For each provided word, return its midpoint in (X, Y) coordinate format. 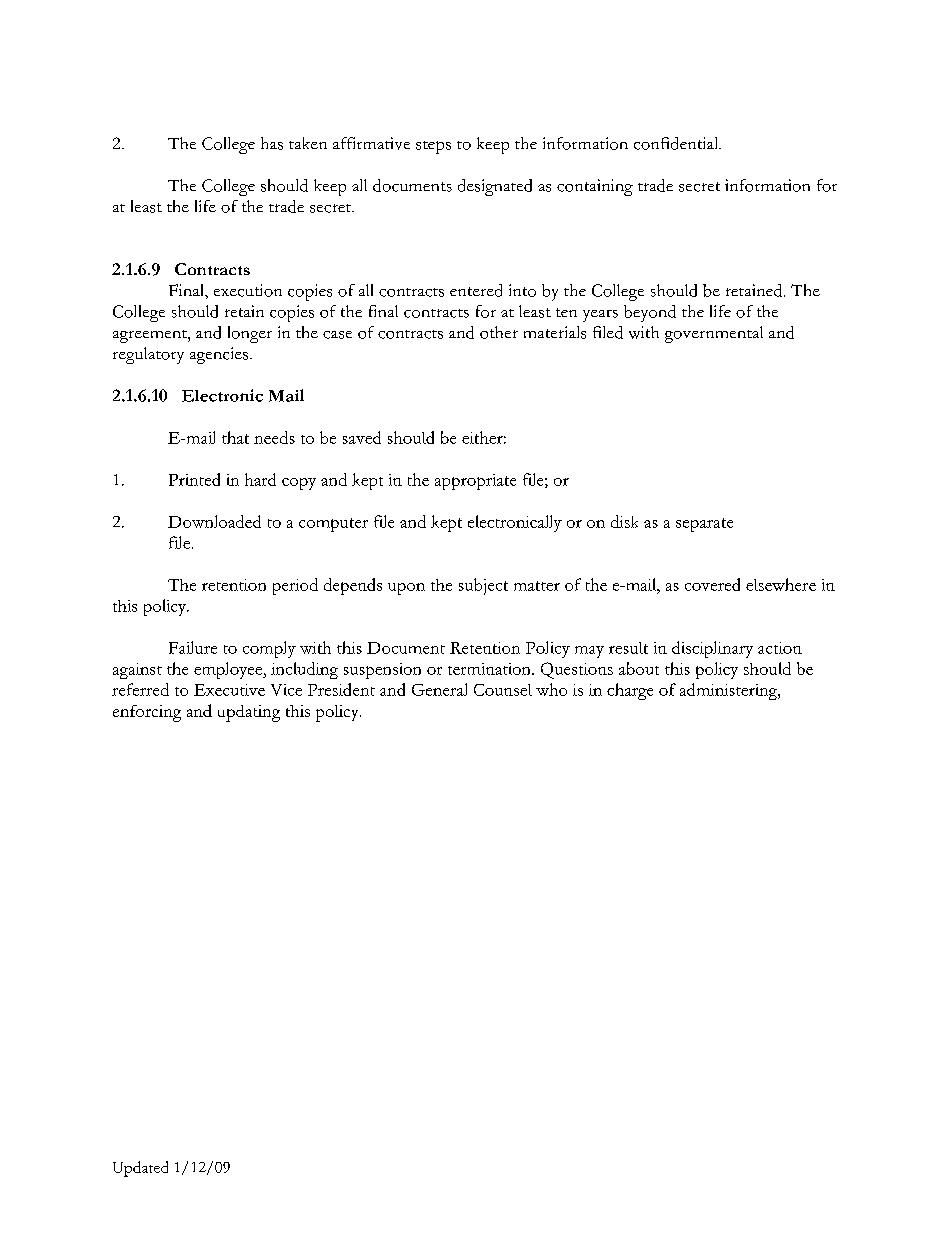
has (272, 143)
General (439, 689)
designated (495, 187)
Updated (140, 1169)
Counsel (503, 690)
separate (704, 525)
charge (630, 691)
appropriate (475, 482)
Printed (194, 479)
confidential (677, 143)
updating (249, 713)
